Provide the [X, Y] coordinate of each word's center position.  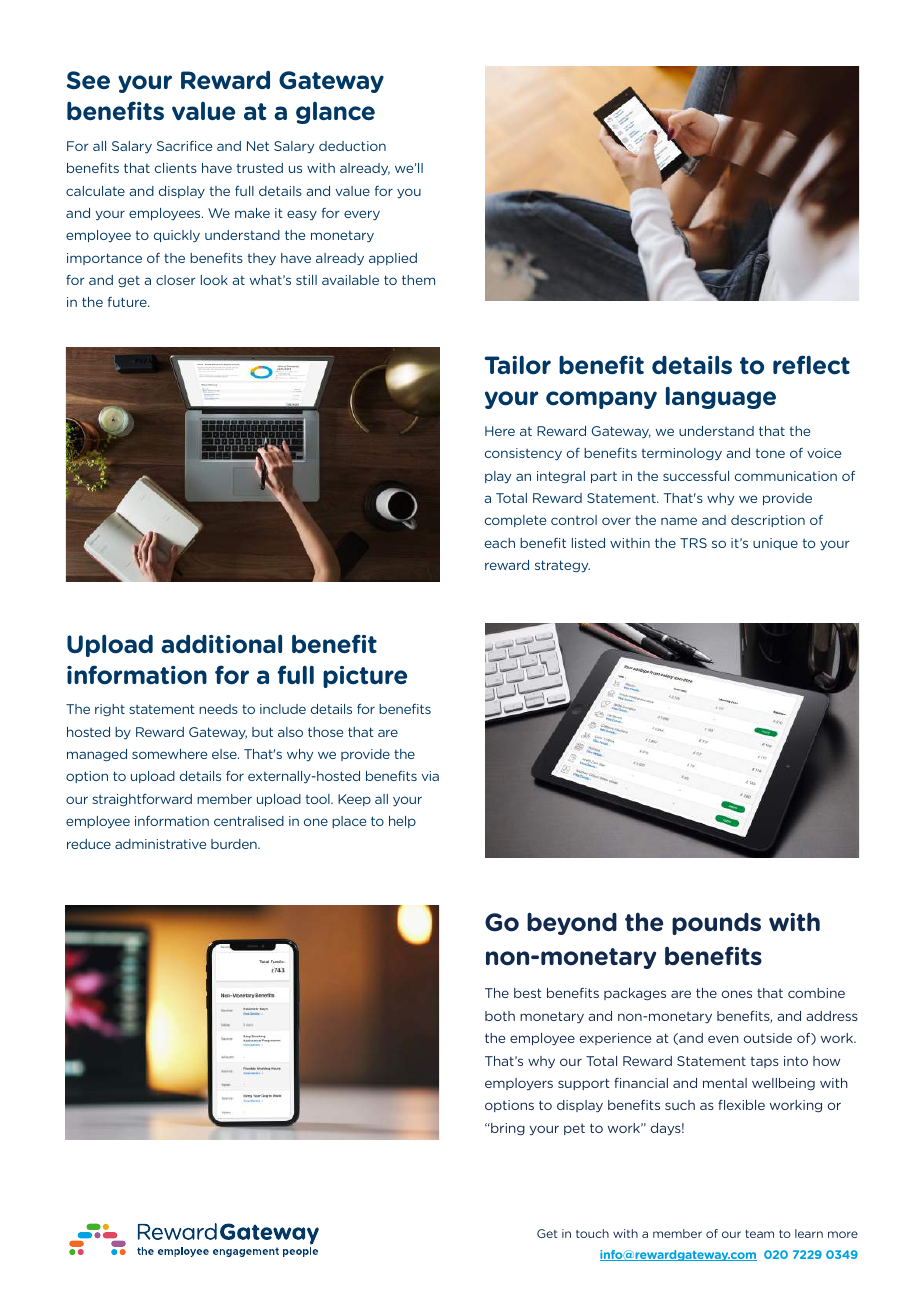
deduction [352, 146]
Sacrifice [184, 146]
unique [775, 544]
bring [507, 1129]
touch [592, 1233]
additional [221, 644]
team [759, 1234]
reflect [811, 365]
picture [365, 677]
